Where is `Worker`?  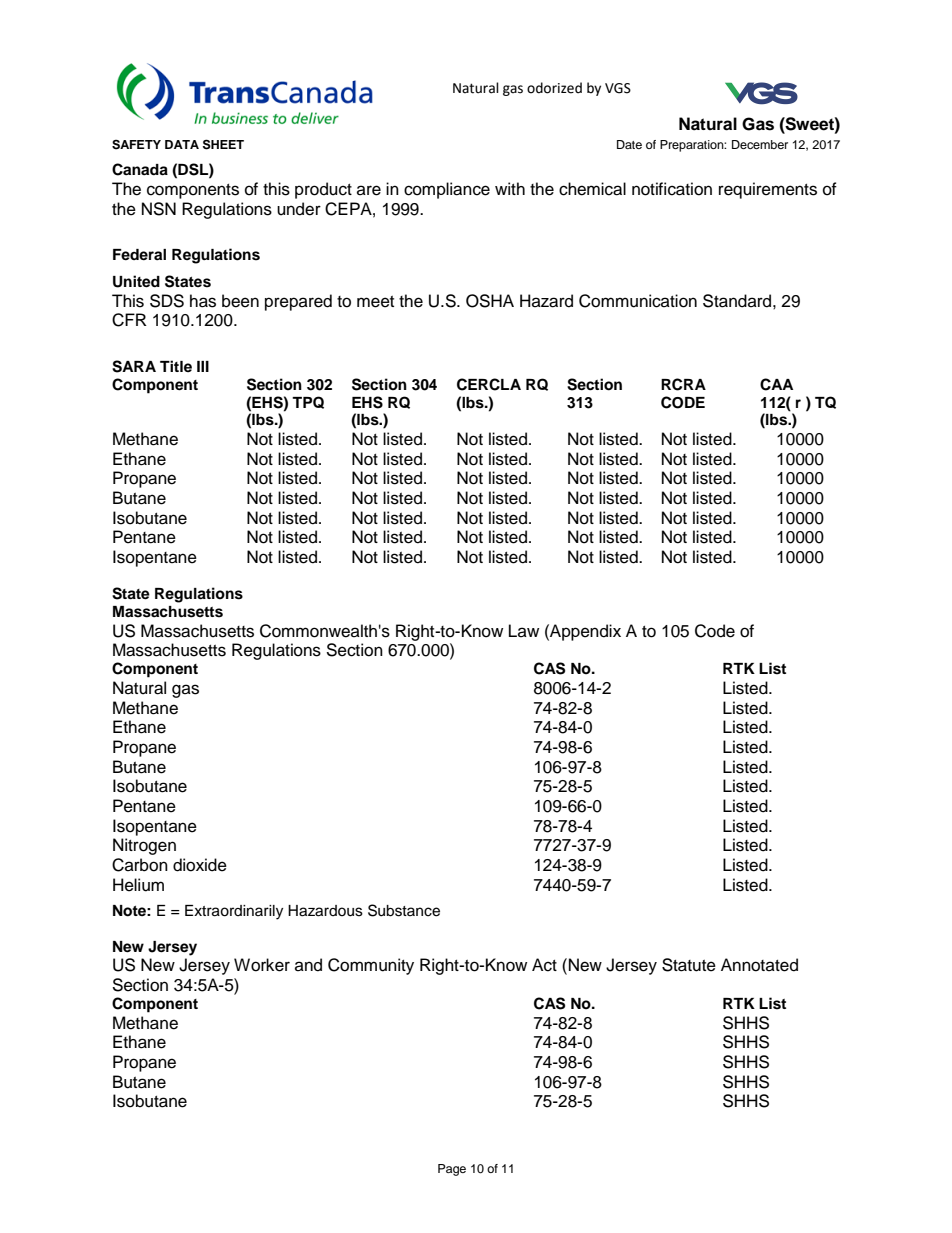 Worker is located at coordinates (262, 965).
